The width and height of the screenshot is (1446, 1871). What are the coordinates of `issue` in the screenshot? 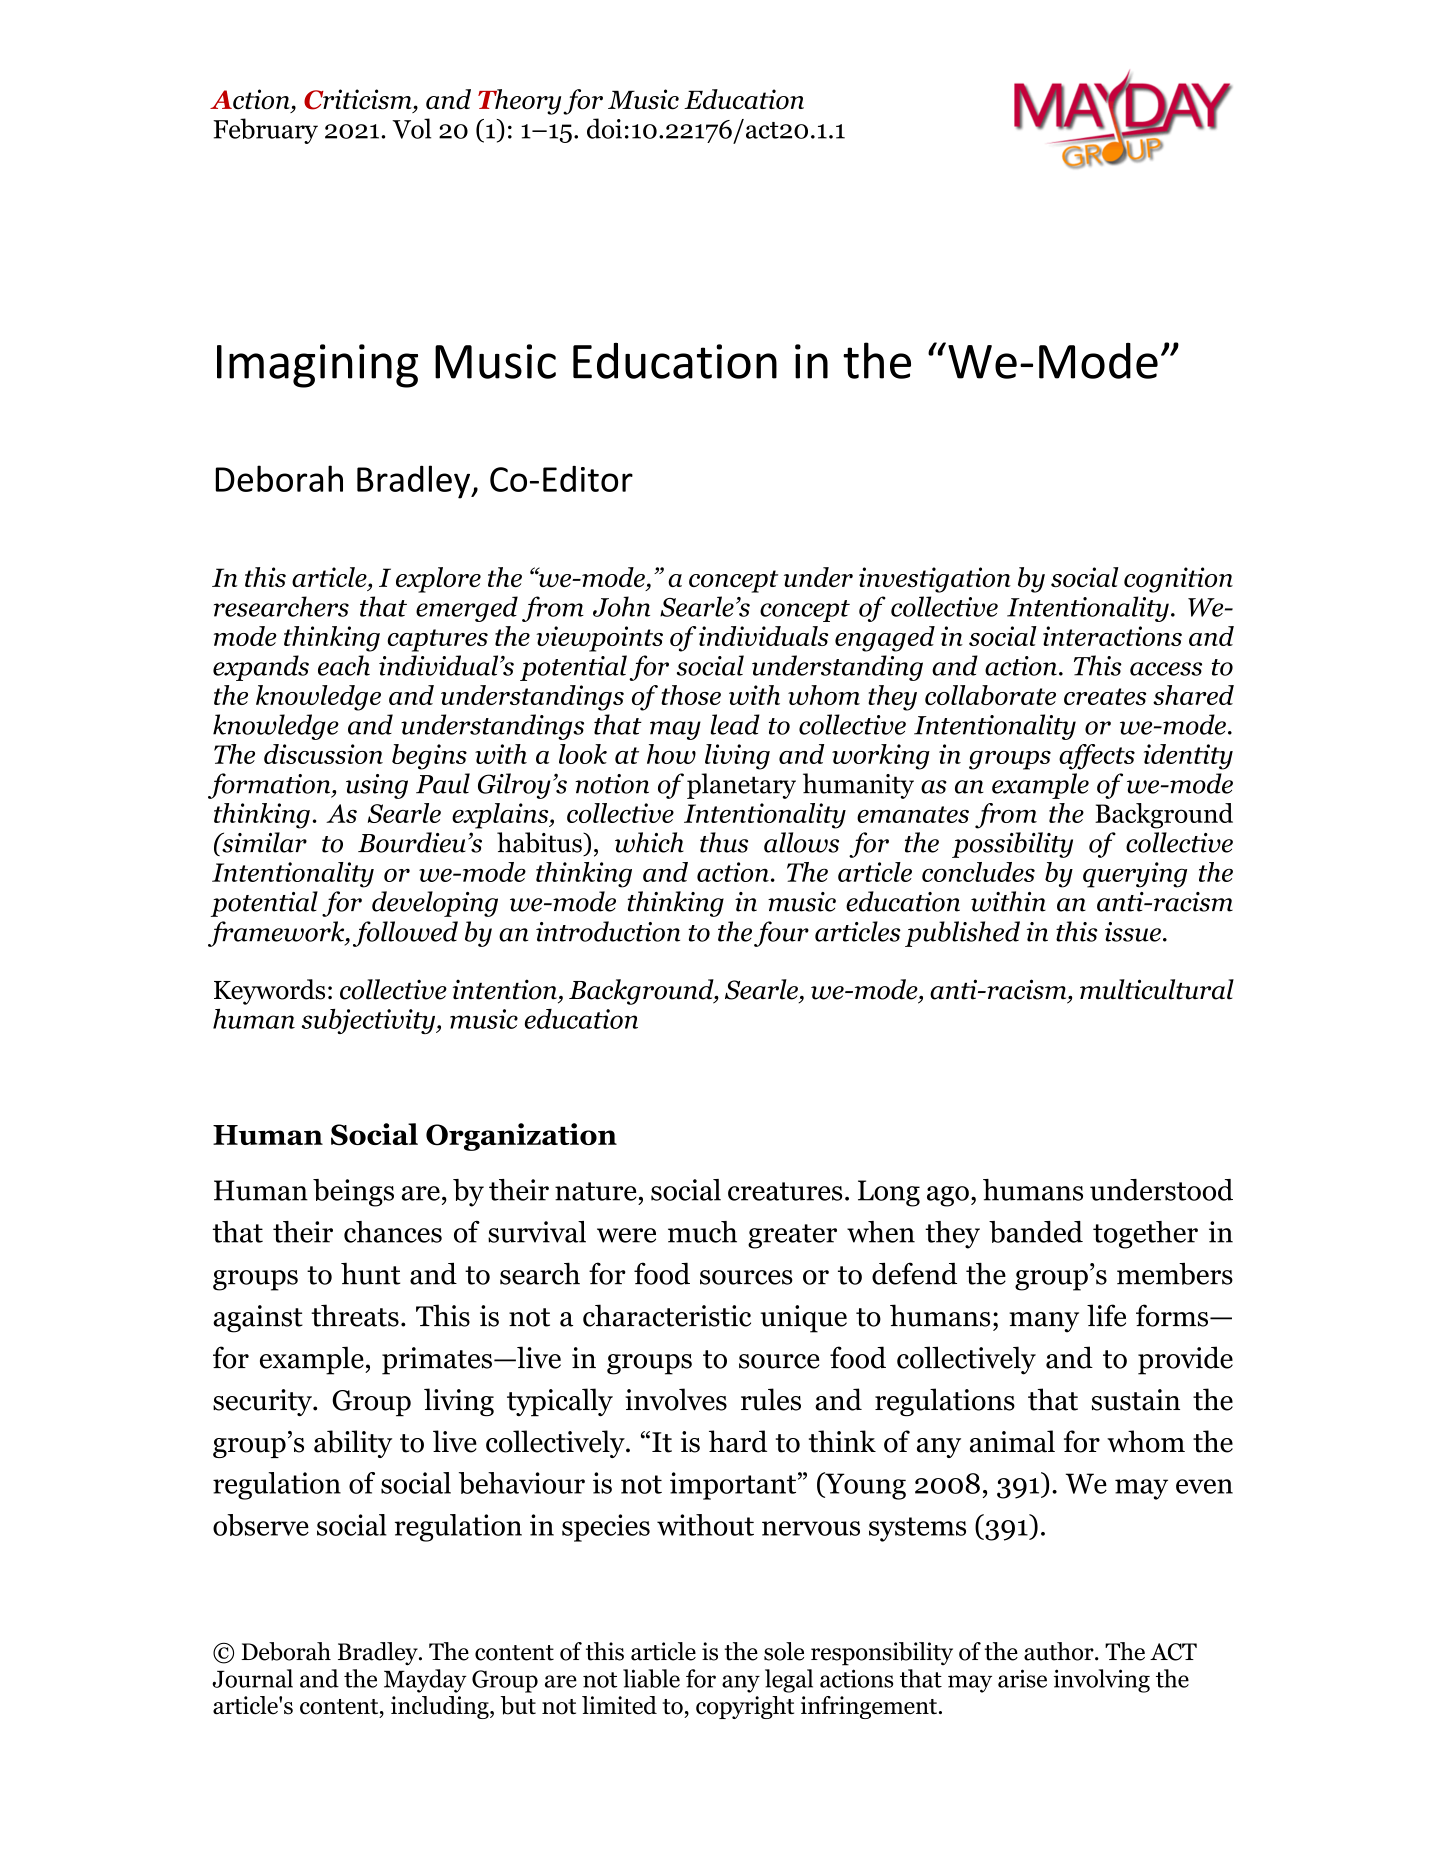 It's located at (1133, 932).
